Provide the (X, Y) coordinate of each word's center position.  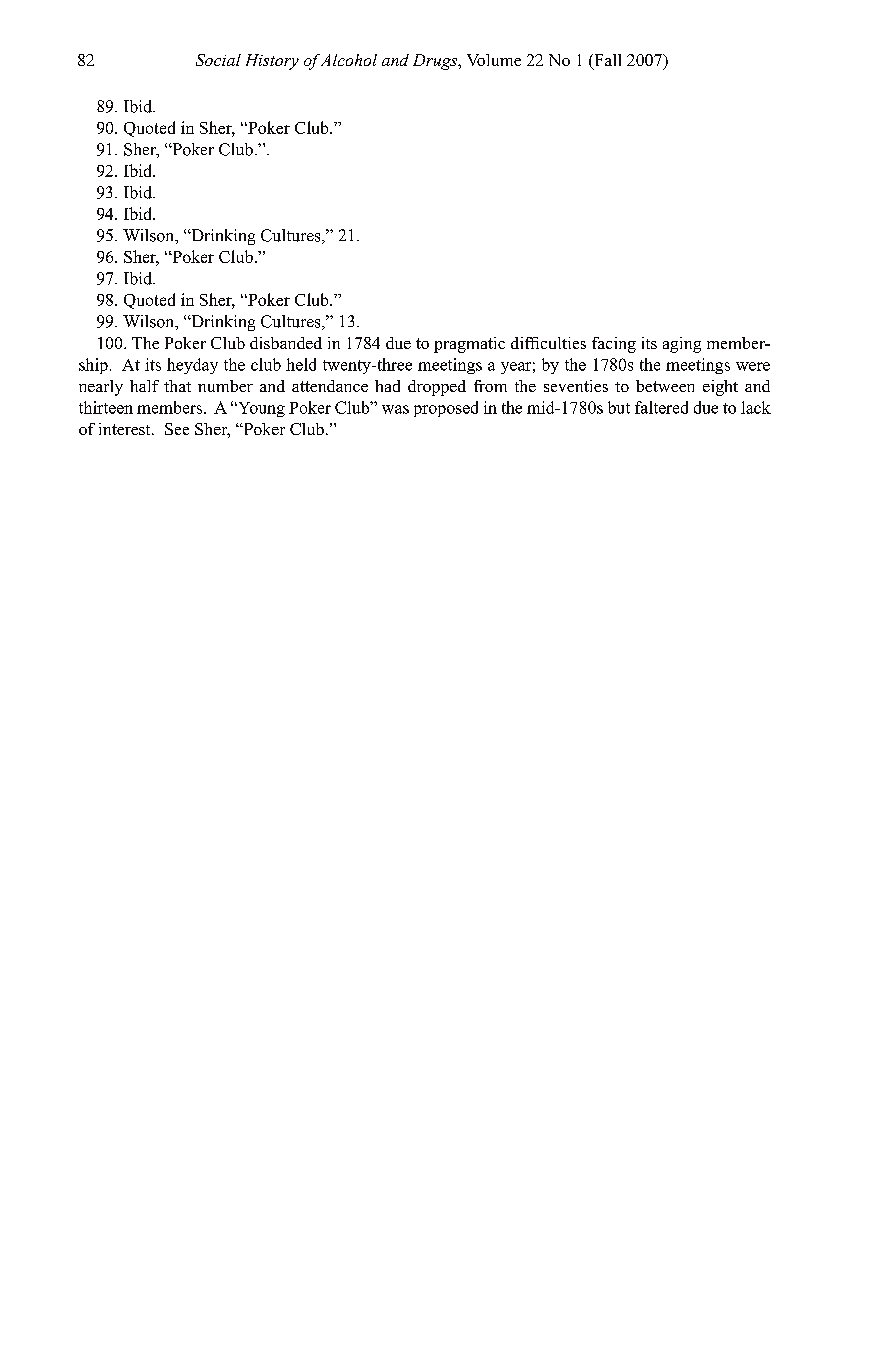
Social (218, 60)
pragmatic (469, 345)
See (177, 429)
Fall (606, 61)
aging (682, 345)
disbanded (286, 343)
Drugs (436, 62)
